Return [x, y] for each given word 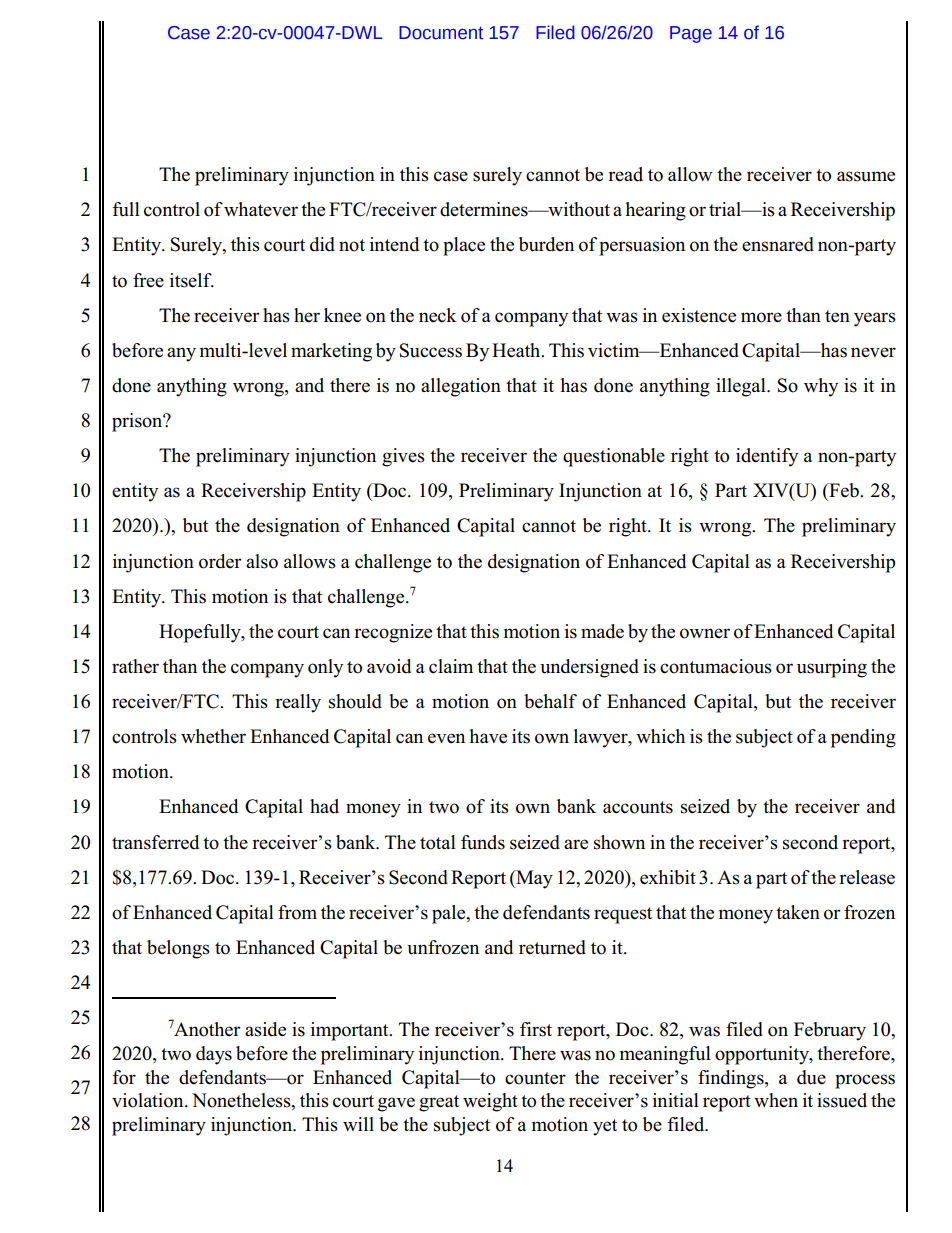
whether [213, 736]
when [776, 1100]
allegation [461, 387]
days [214, 1055]
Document [441, 33]
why [821, 387]
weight [490, 1102]
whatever [261, 209]
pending [863, 738]
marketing [331, 352]
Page [691, 34]
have [488, 736]
